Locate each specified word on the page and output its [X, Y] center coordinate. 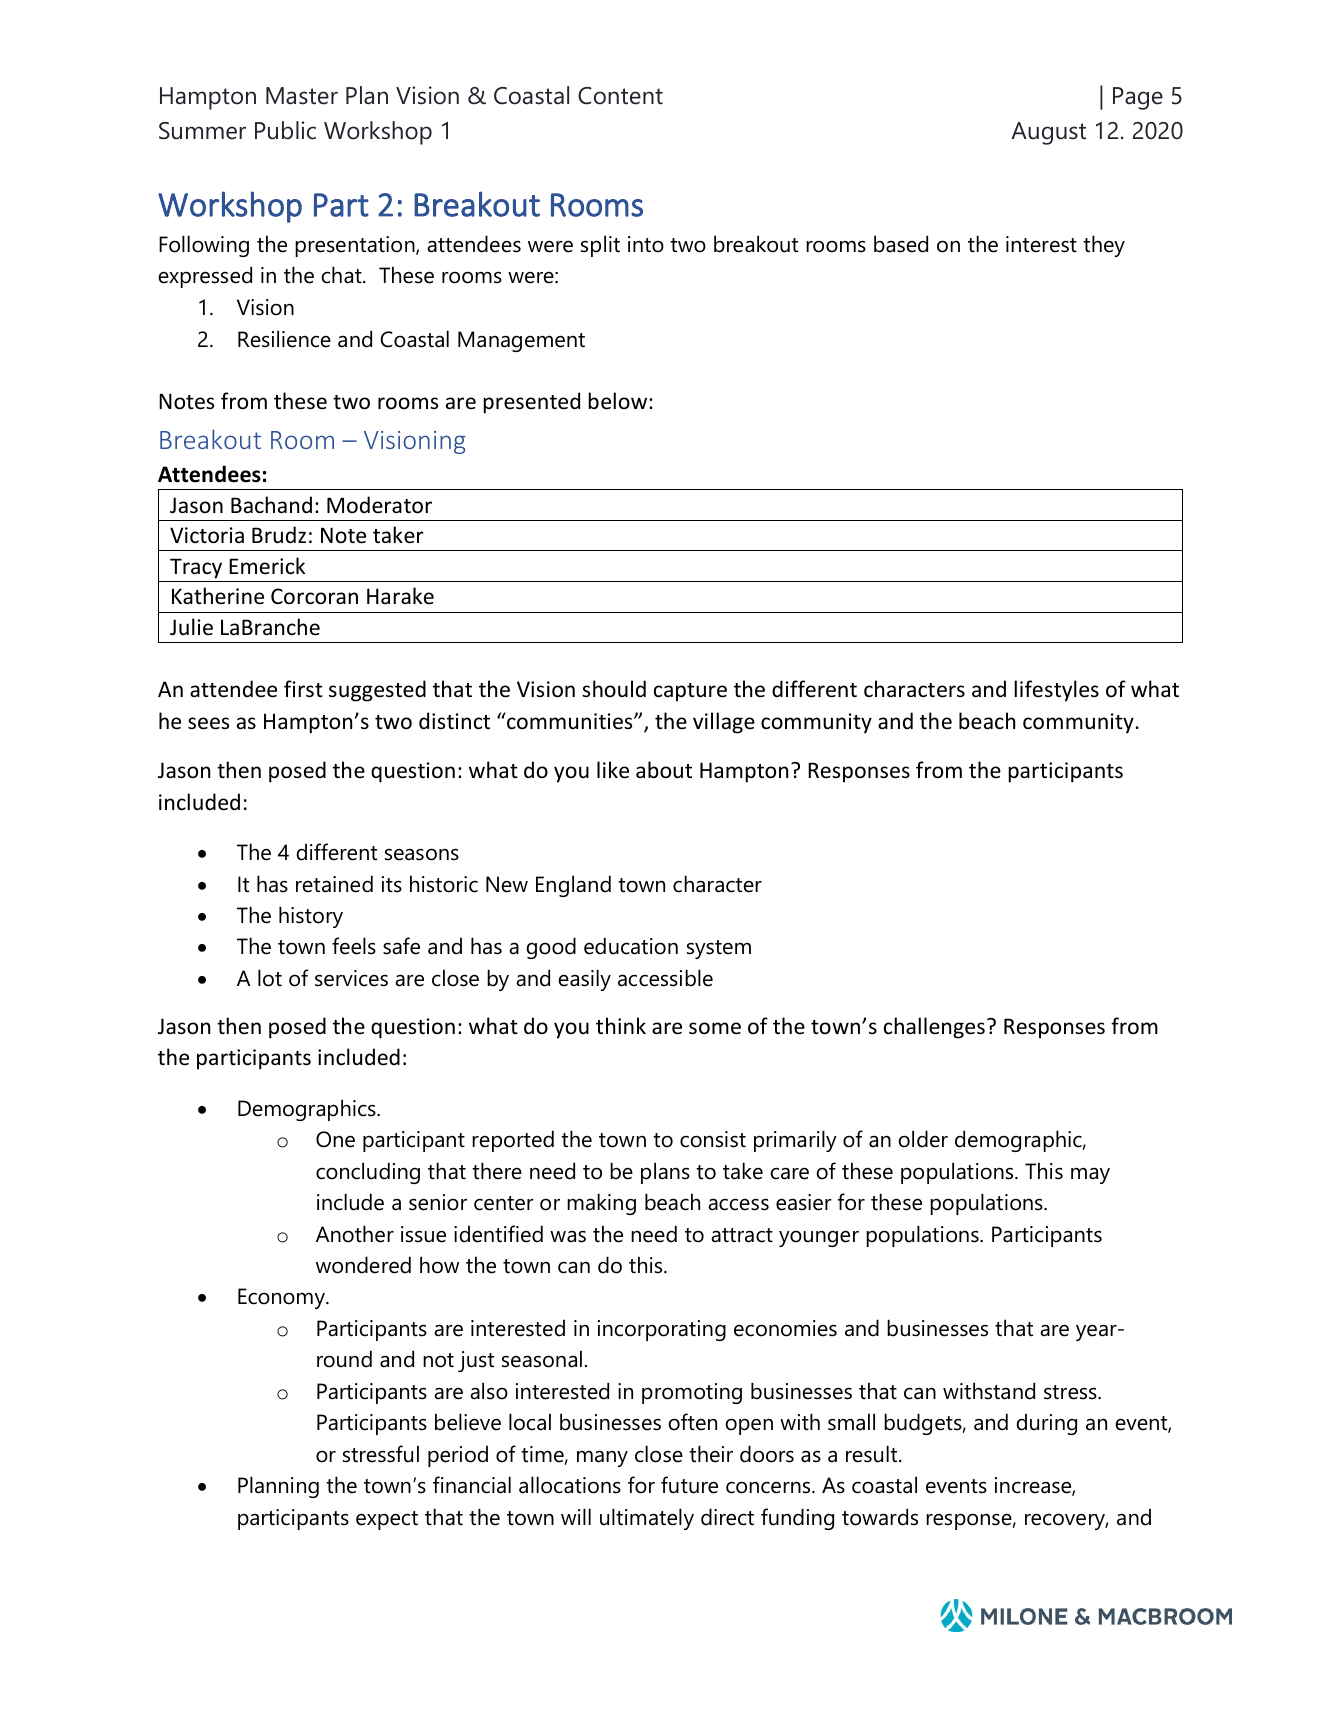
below [619, 401]
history [311, 917]
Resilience [284, 339]
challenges [934, 1028]
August [1048, 133]
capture [690, 692]
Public [285, 130]
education [631, 946]
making [601, 1204]
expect [387, 1520]
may [1090, 1175]
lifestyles [1056, 691]
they [1104, 246]
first [303, 689]
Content [620, 96]
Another [355, 1234]
